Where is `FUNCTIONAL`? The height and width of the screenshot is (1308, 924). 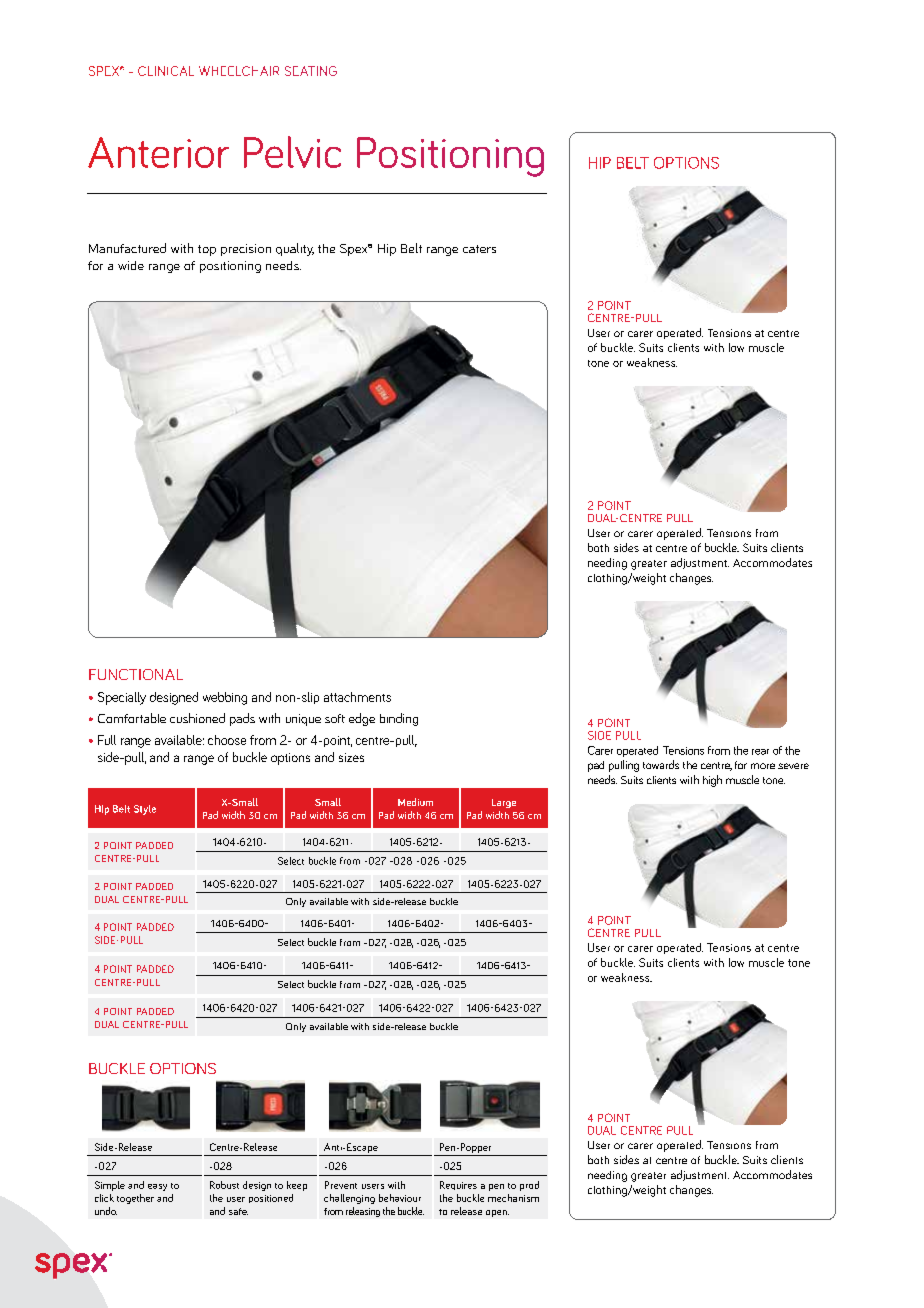
FUNCTIONAL is located at coordinates (136, 674).
